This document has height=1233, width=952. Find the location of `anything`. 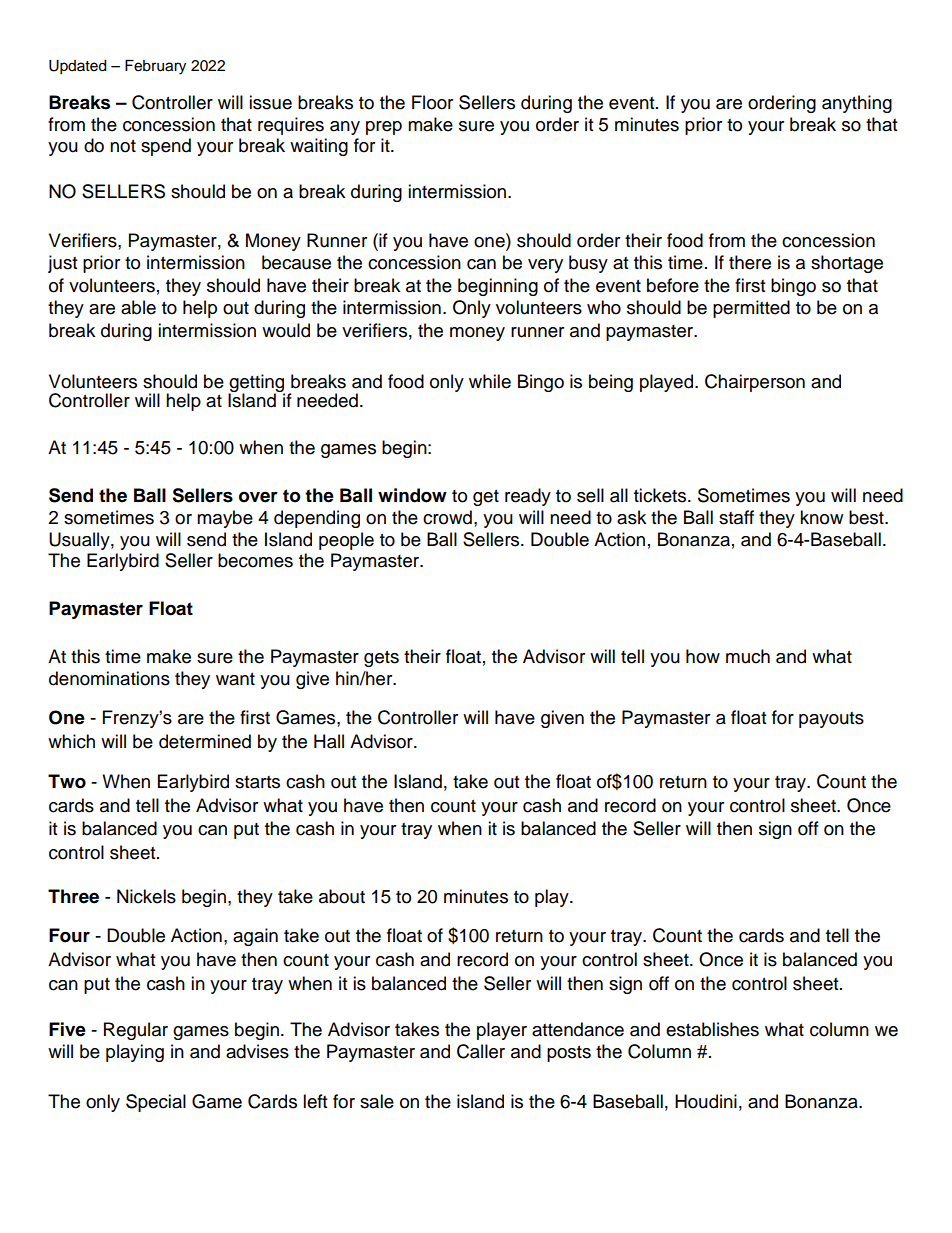

anything is located at coordinates (857, 104).
